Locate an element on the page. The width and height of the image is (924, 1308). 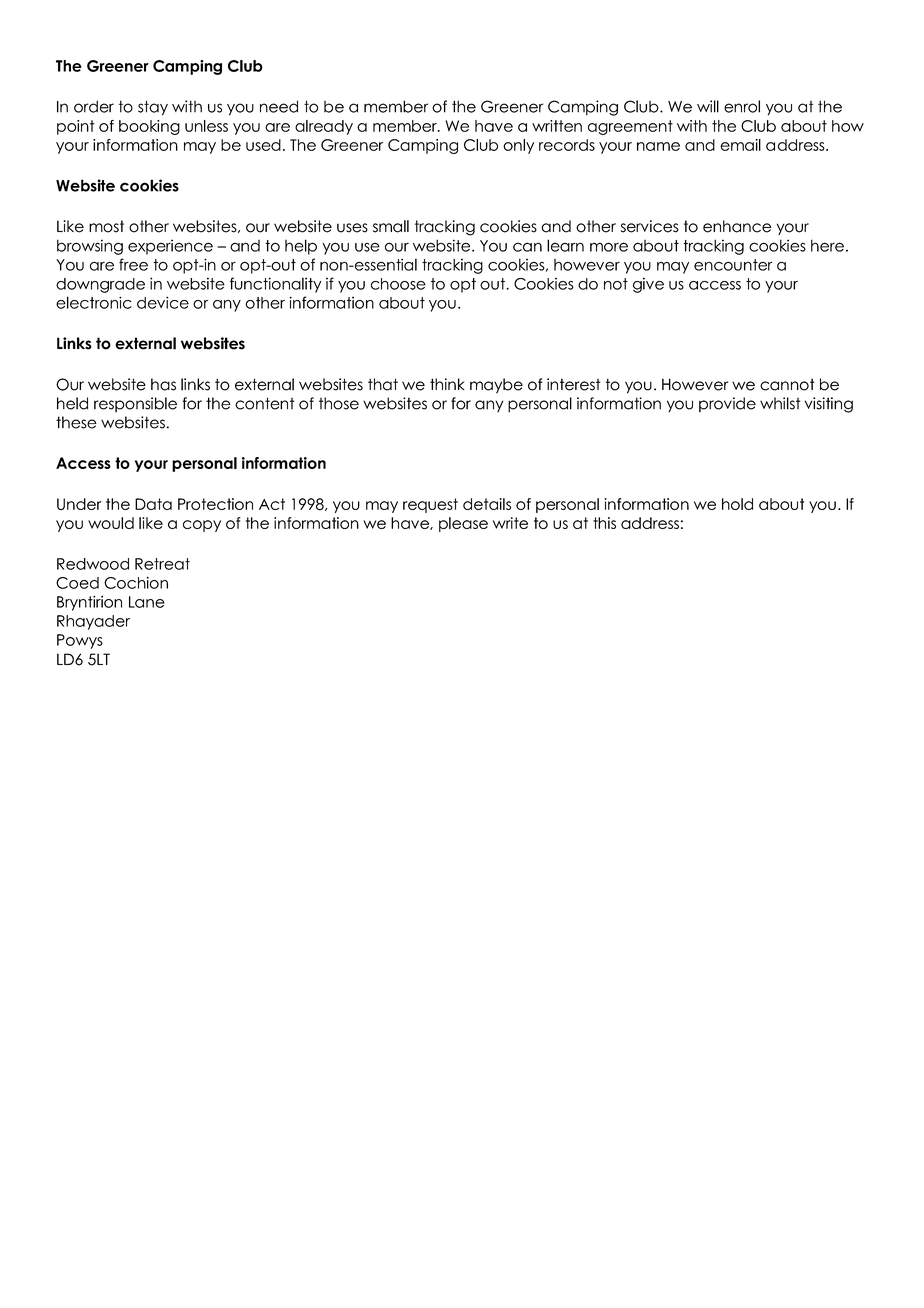
Lane is located at coordinates (147, 602).
